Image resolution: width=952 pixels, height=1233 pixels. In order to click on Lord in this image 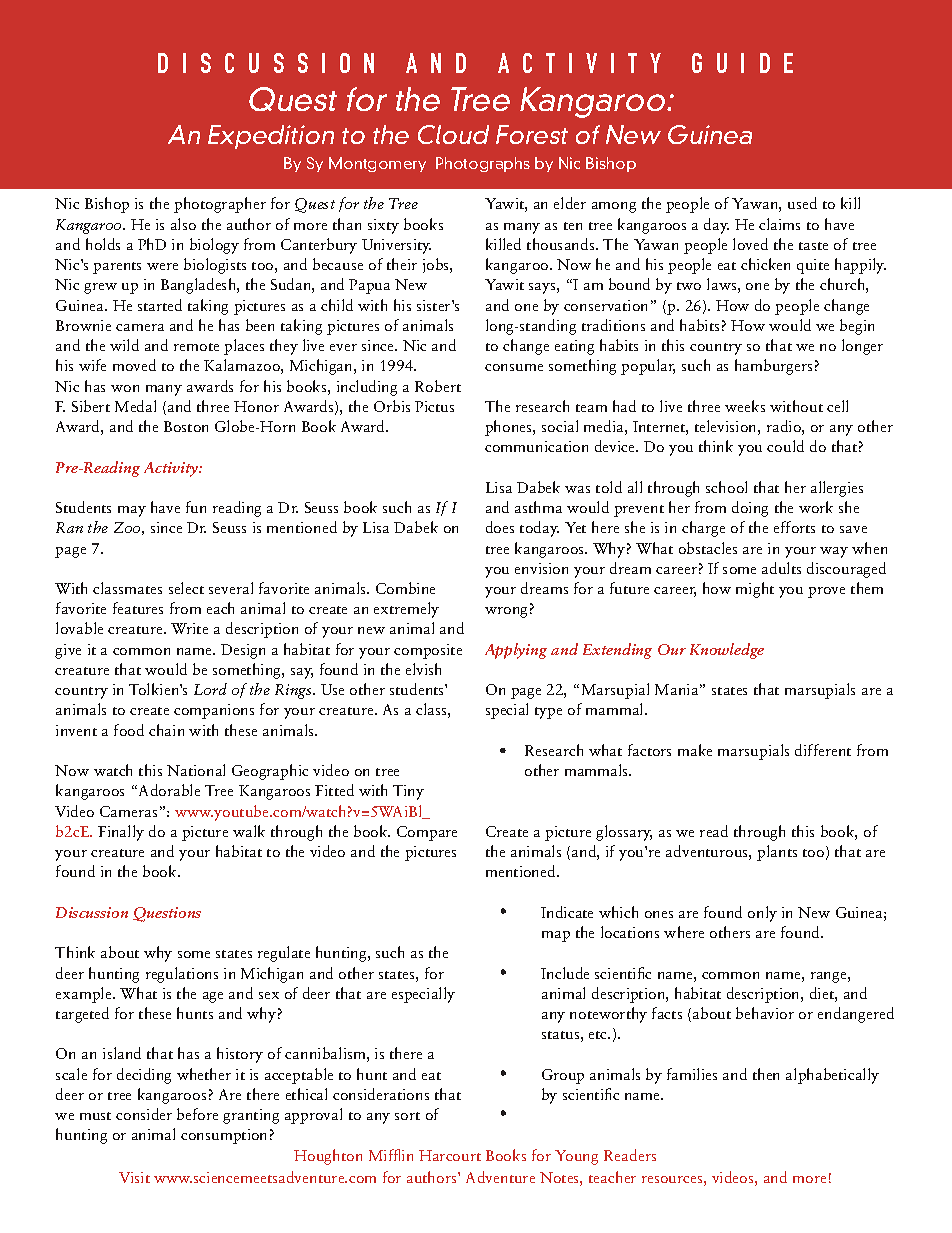, I will do `click(210, 689)`.
